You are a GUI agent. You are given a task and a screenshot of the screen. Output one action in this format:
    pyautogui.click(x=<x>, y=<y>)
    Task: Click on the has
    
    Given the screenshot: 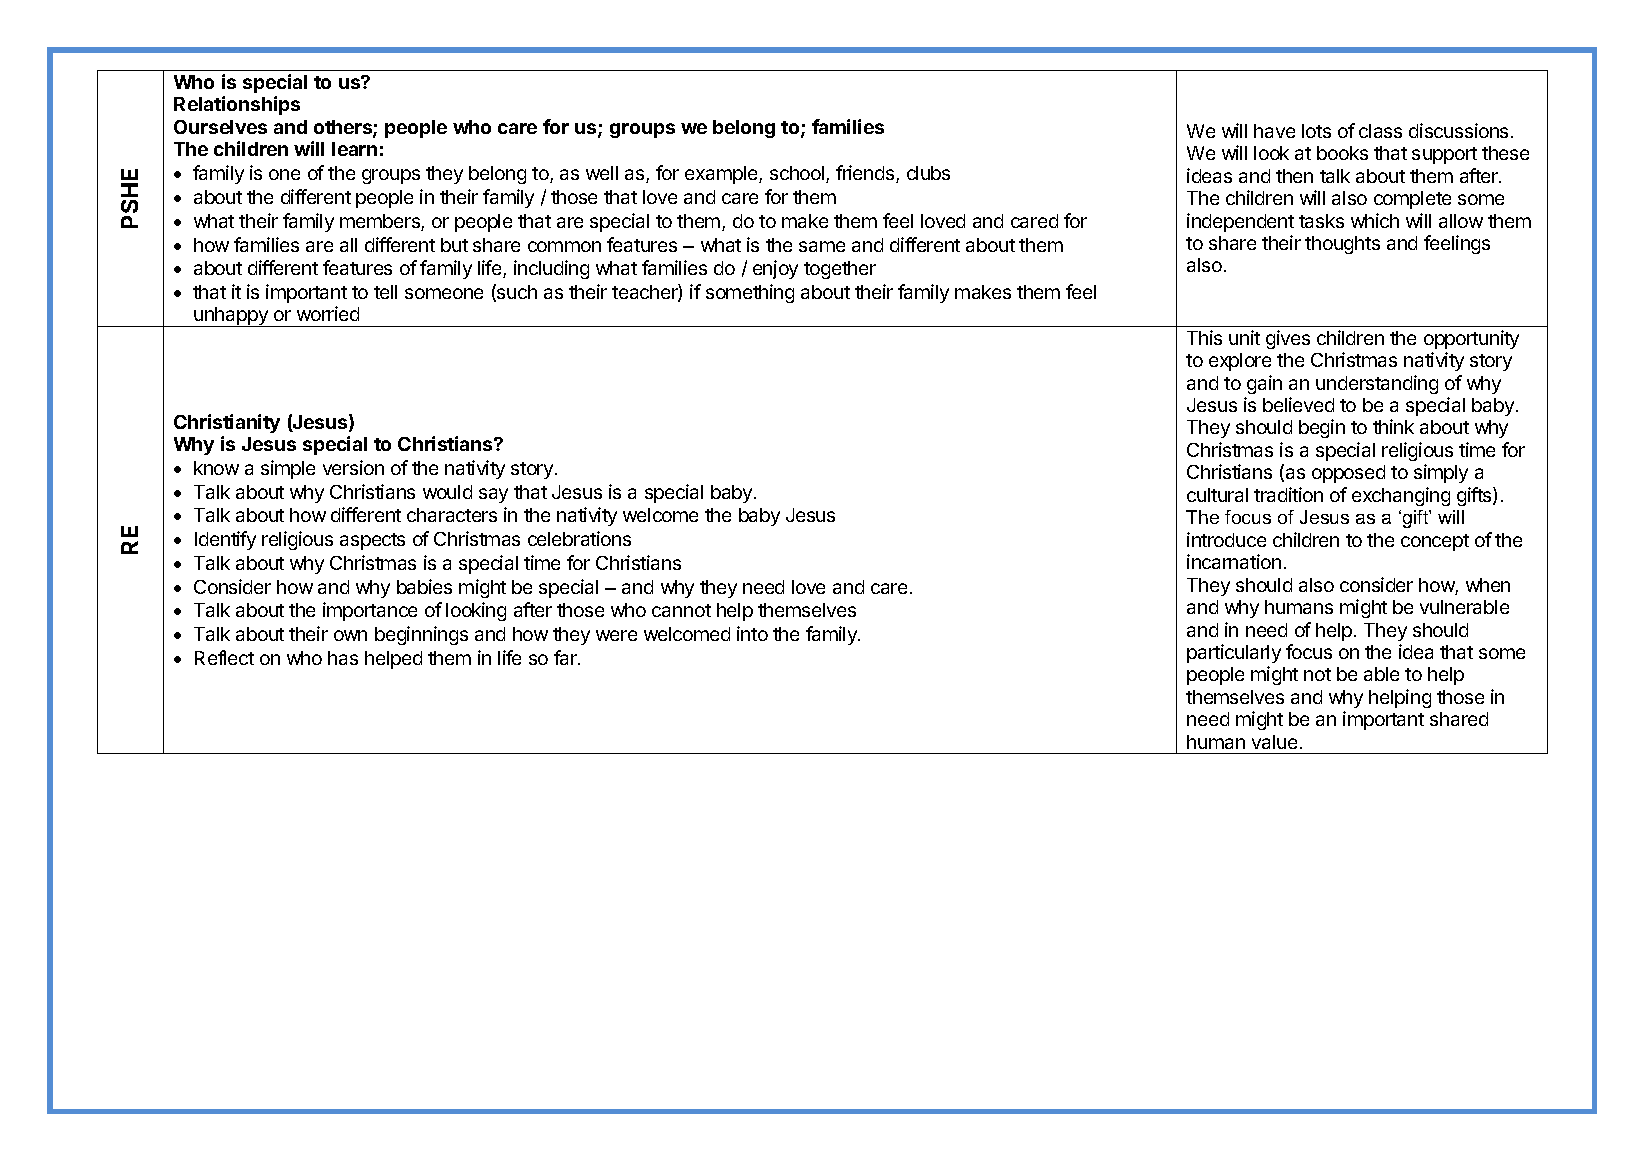 What is the action you would take?
    pyautogui.click(x=343, y=658)
